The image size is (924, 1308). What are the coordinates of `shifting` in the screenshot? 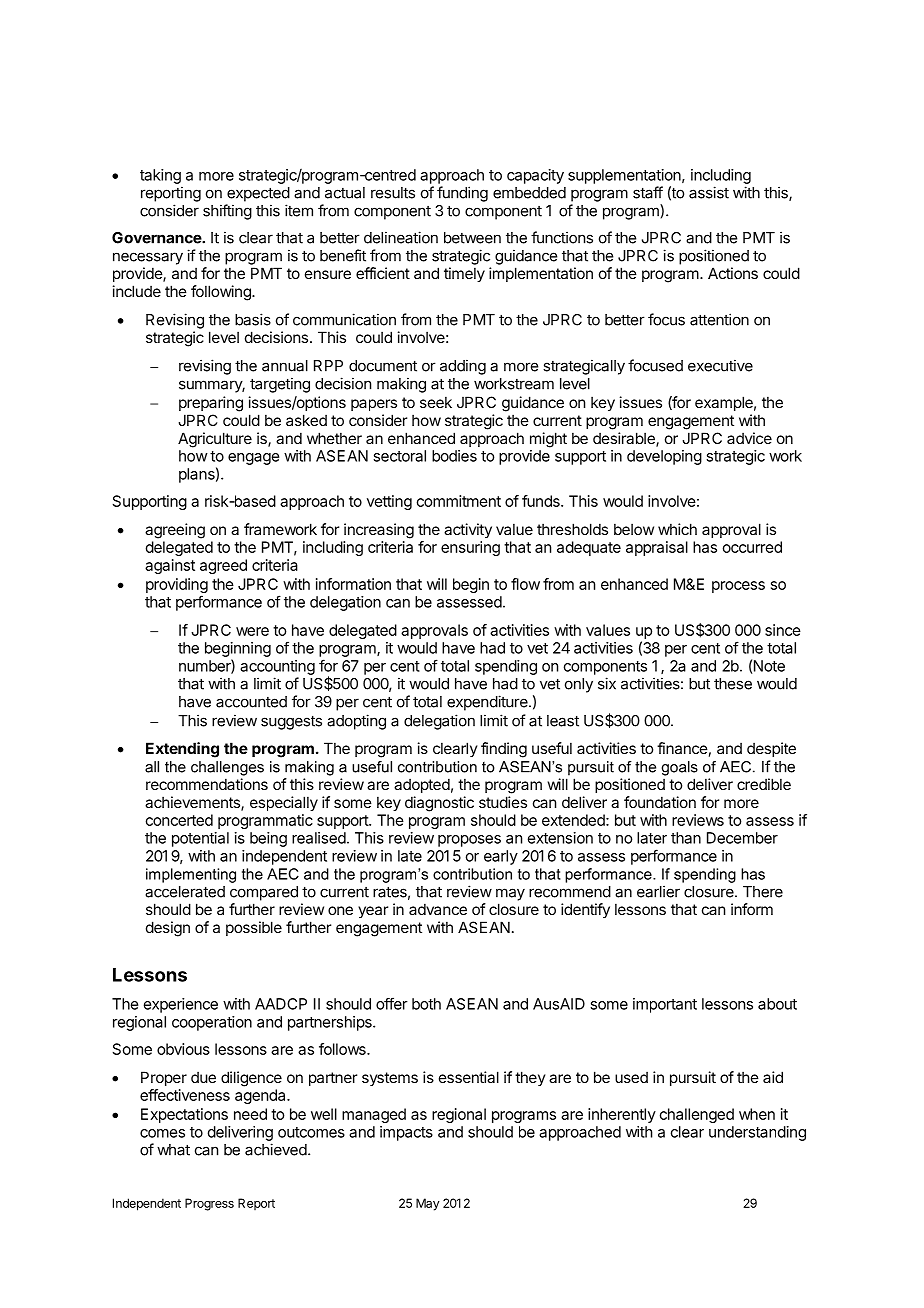 It's located at (227, 212).
